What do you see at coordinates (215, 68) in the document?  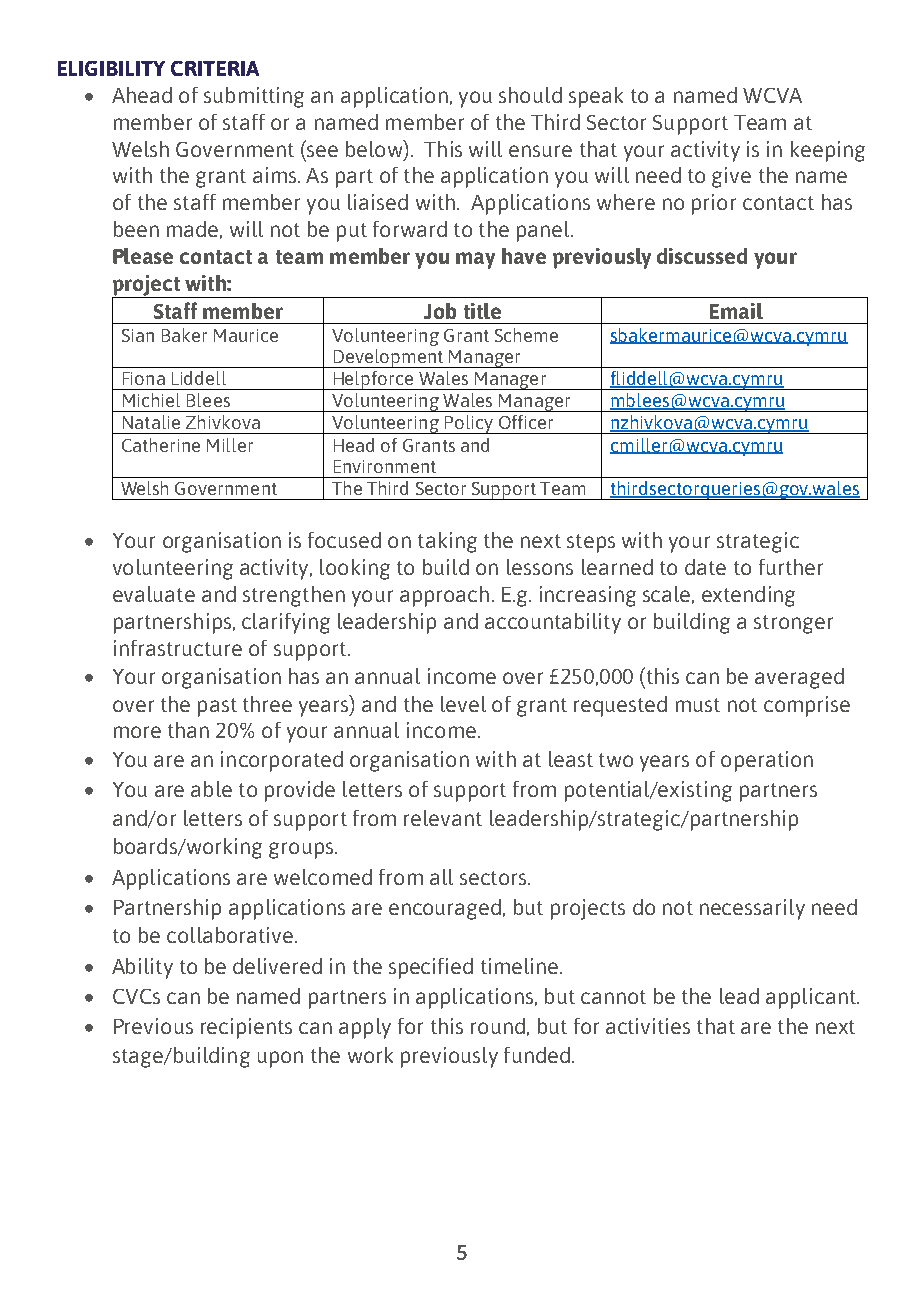 I see `CRITERIA` at bounding box center [215, 68].
